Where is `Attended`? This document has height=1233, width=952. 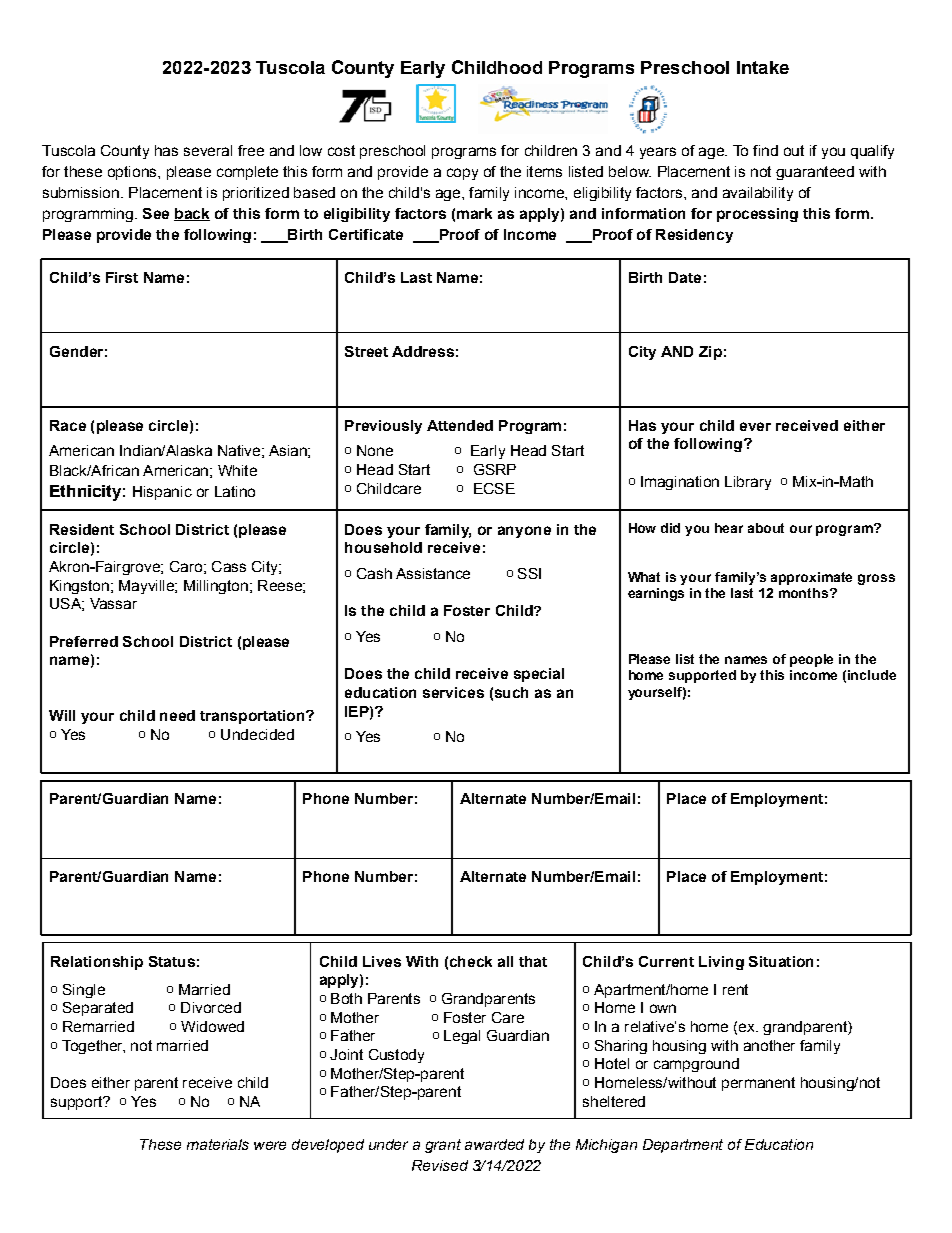 Attended is located at coordinates (460, 425).
